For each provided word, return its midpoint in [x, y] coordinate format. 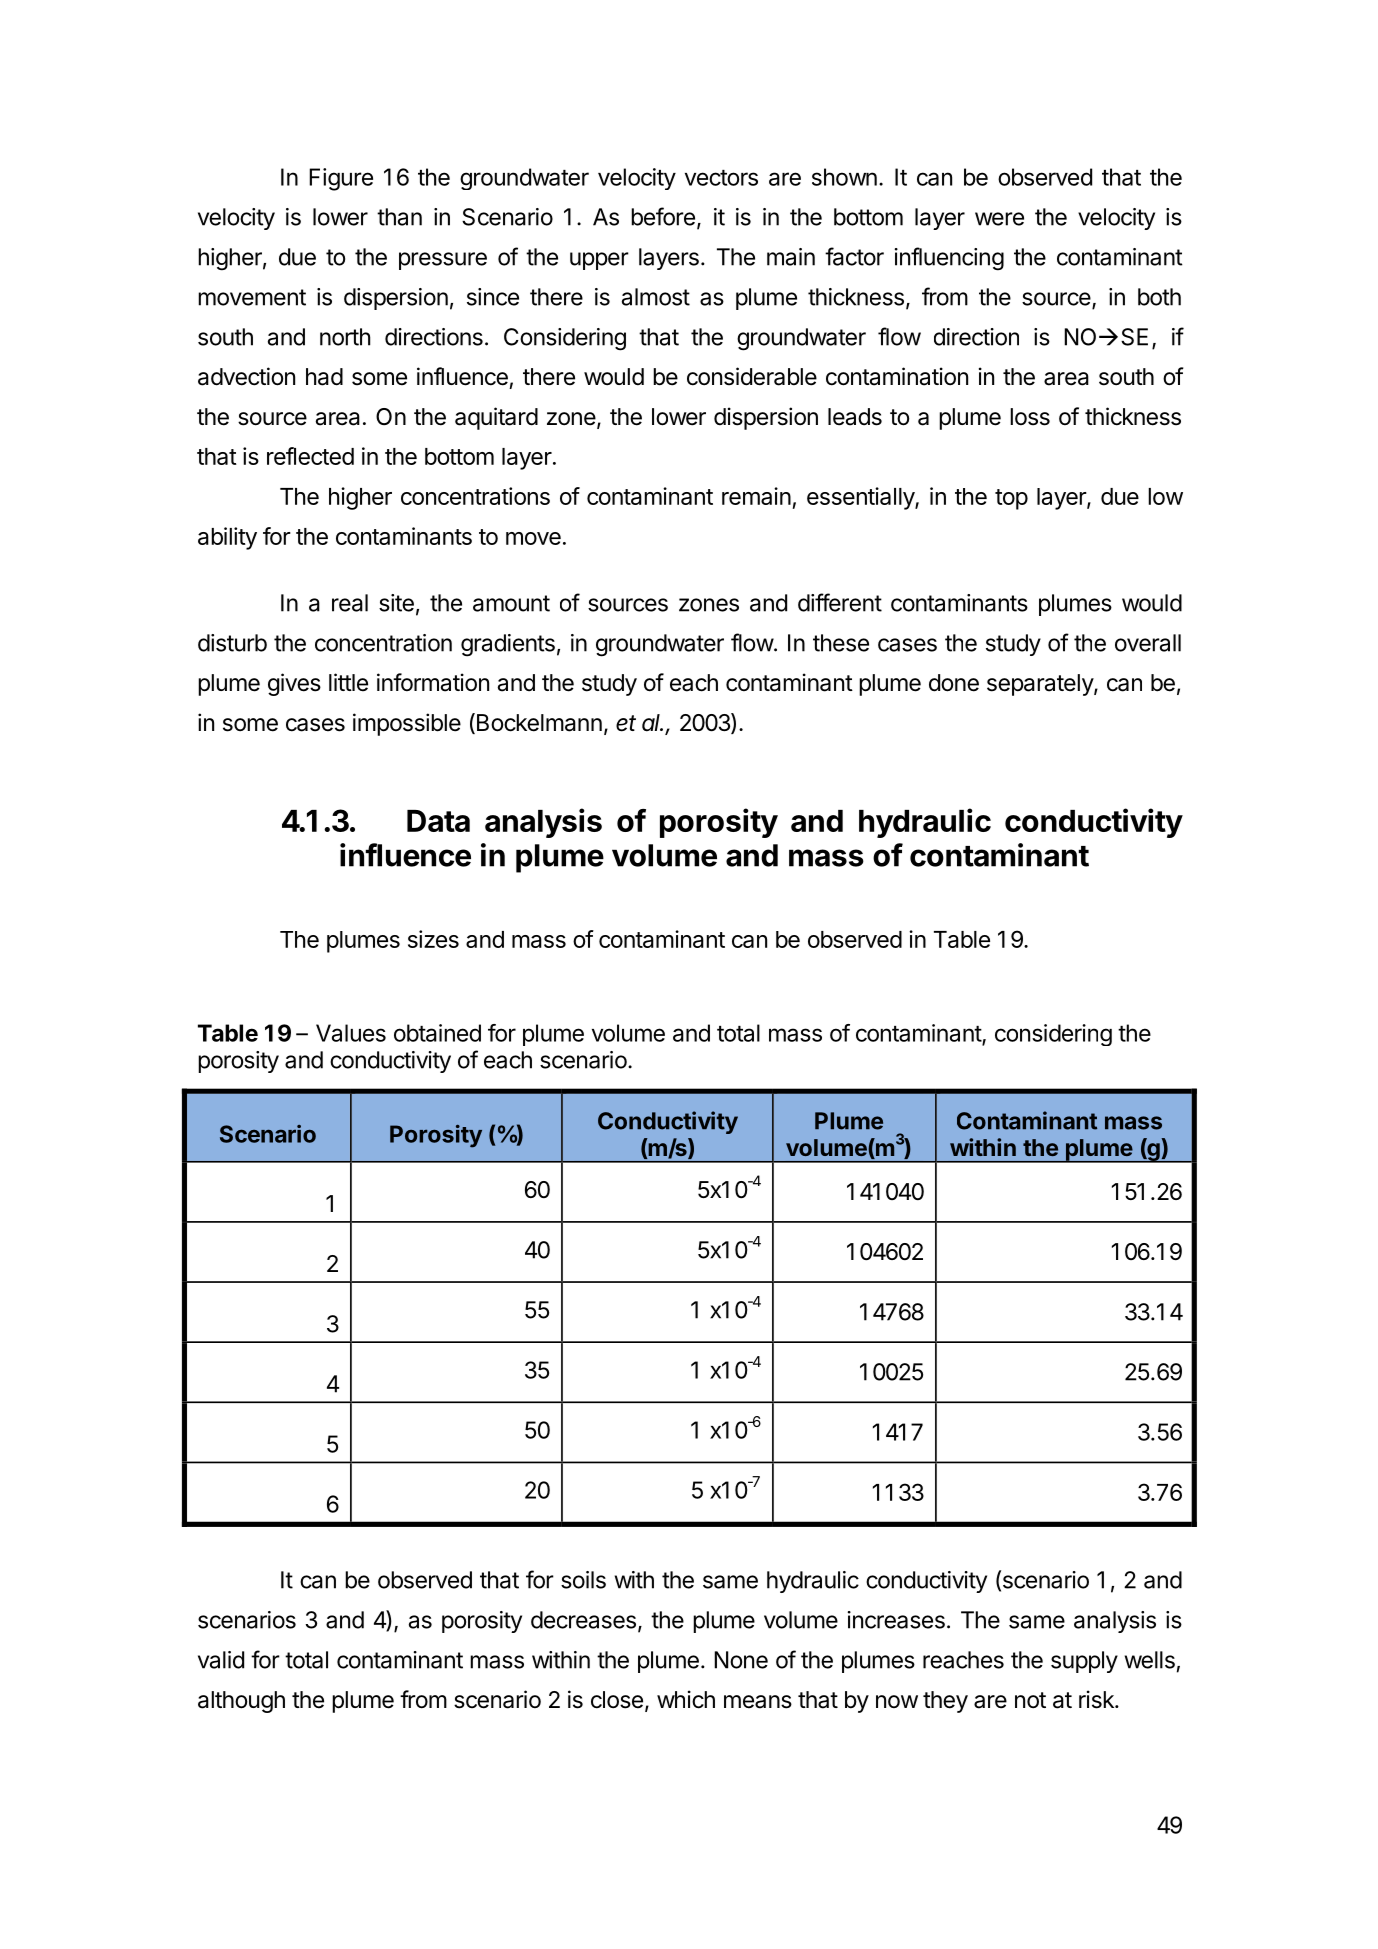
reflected [310, 456]
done [954, 683]
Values [351, 1033]
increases [896, 1620]
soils [583, 1580]
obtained [437, 1033]
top [1011, 499]
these [841, 643]
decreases [583, 1620]
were [999, 219]
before [663, 216]
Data [438, 821]
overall [1148, 643]
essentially [861, 498]
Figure [341, 179]
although [241, 1702]
